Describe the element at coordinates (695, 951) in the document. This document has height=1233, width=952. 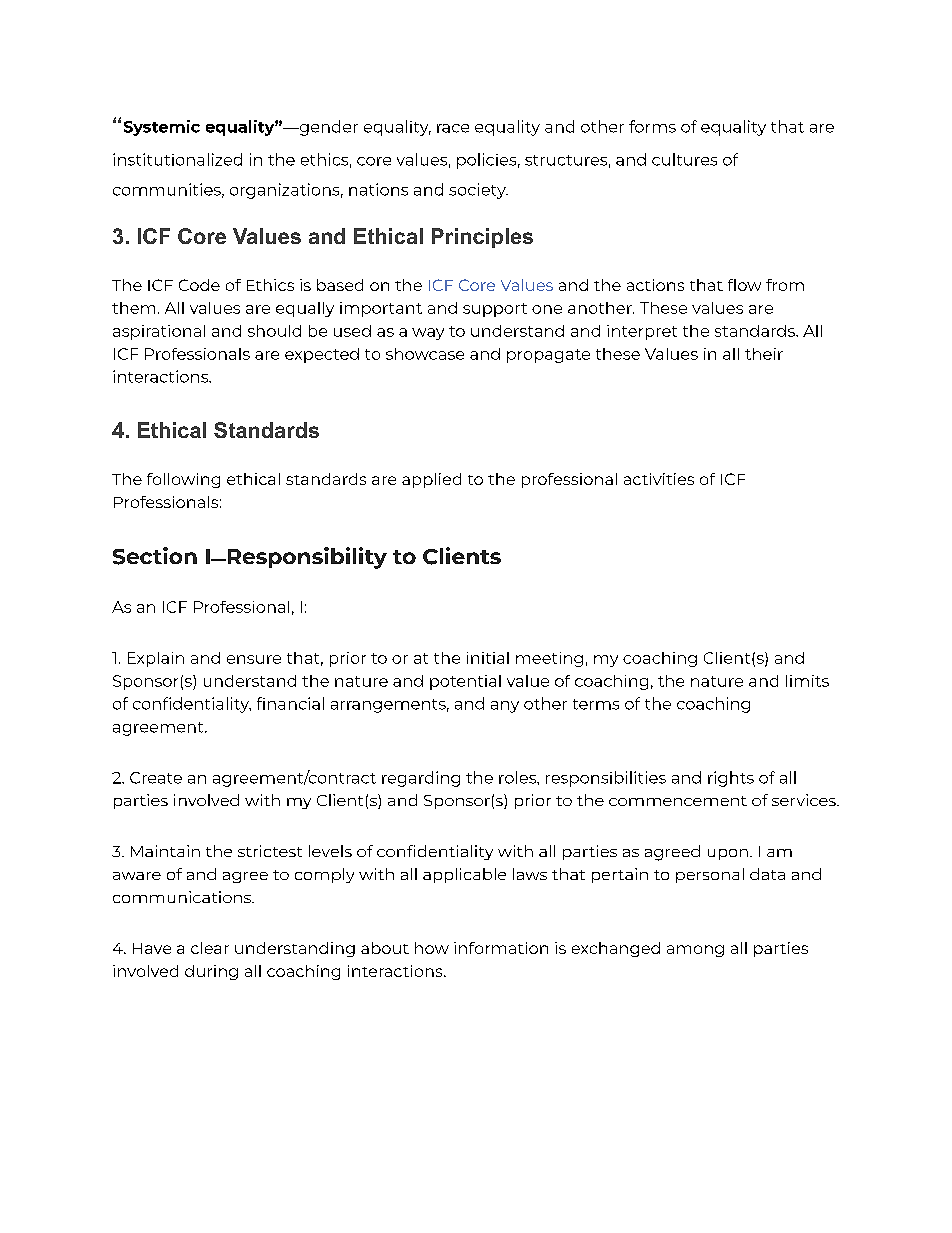
I see `among` at that location.
